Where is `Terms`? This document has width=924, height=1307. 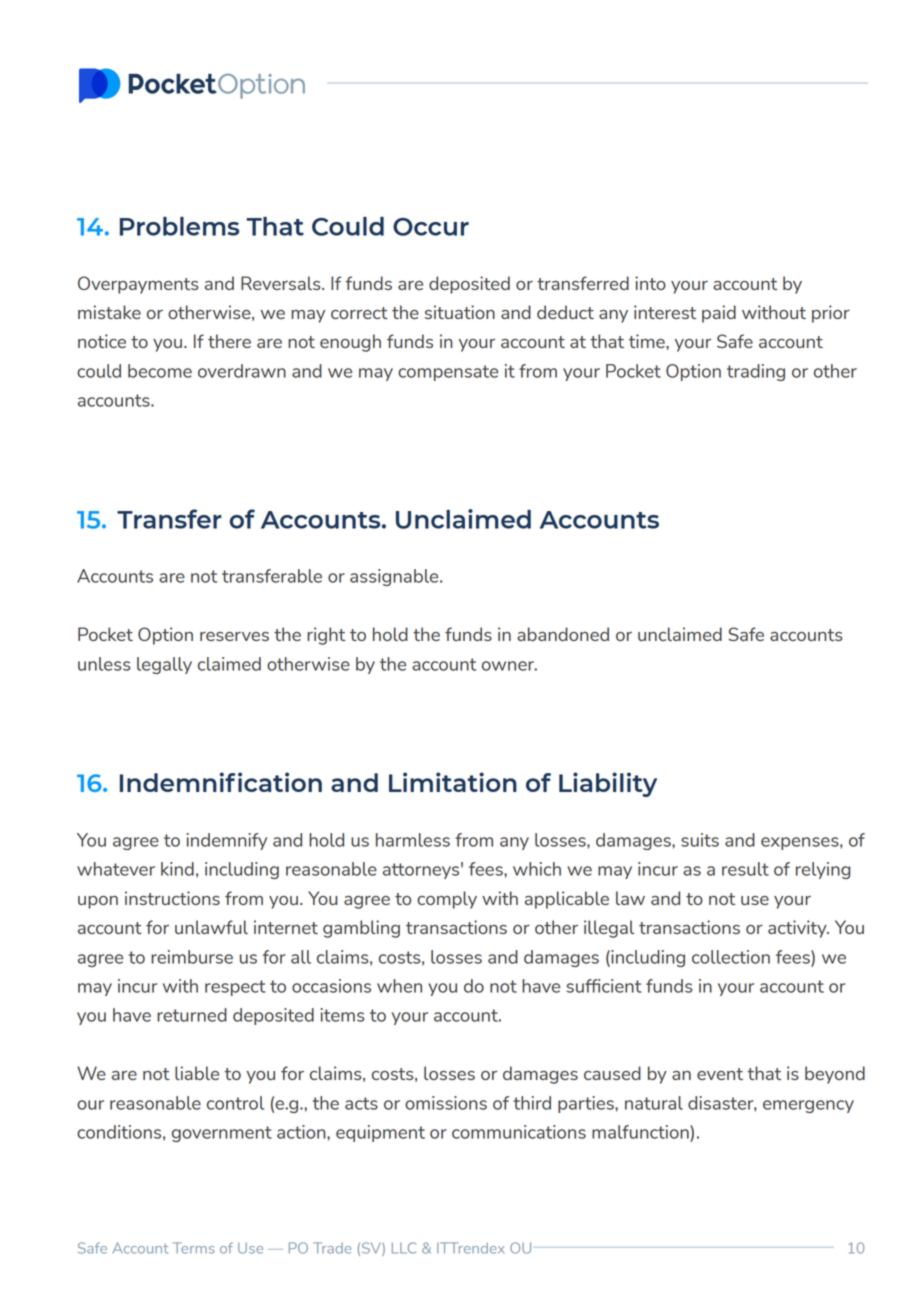 Terms is located at coordinates (194, 1248).
